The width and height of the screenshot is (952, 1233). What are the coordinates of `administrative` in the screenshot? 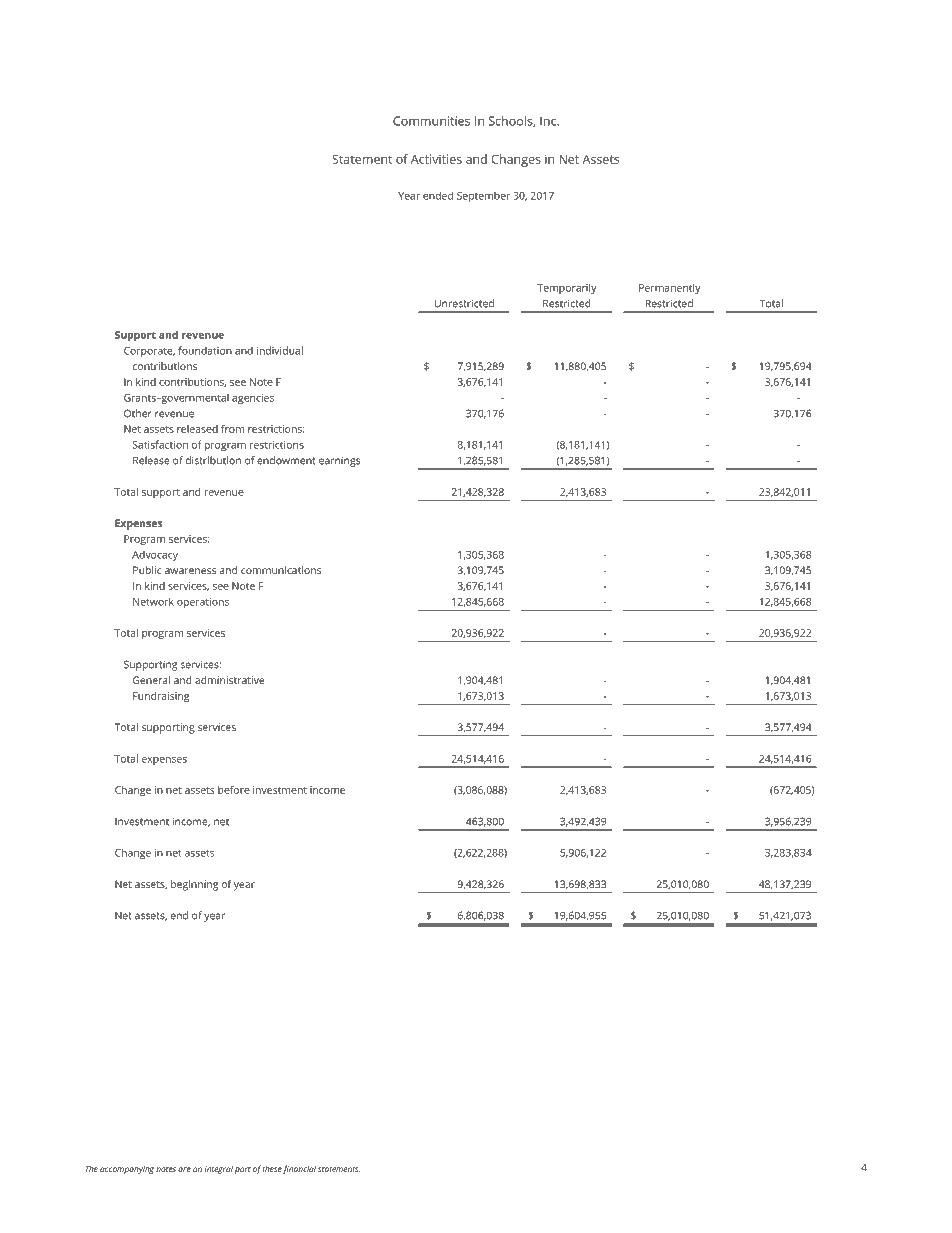 It's located at (230, 680).
